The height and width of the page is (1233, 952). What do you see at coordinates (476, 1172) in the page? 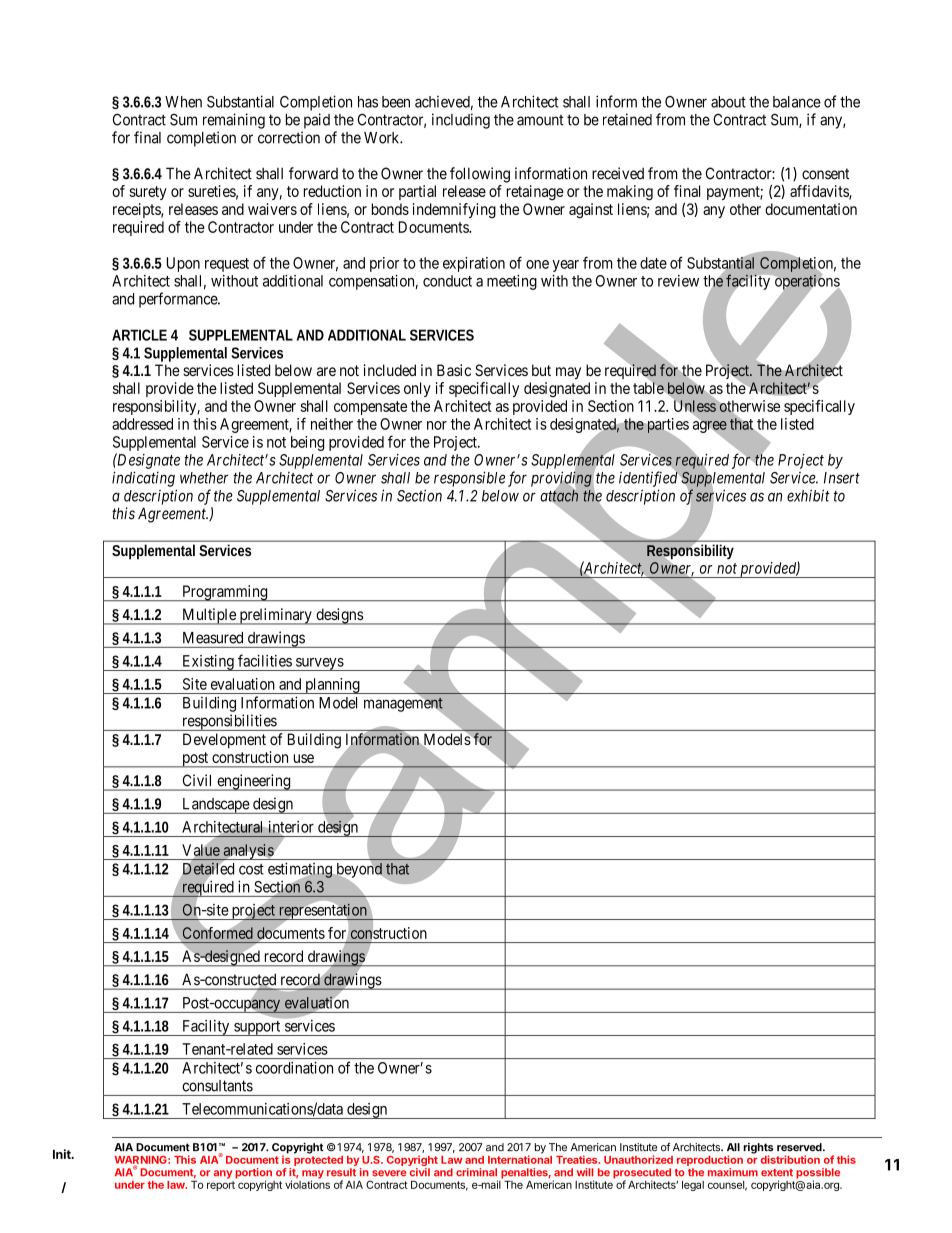
I see `criminal` at bounding box center [476, 1172].
